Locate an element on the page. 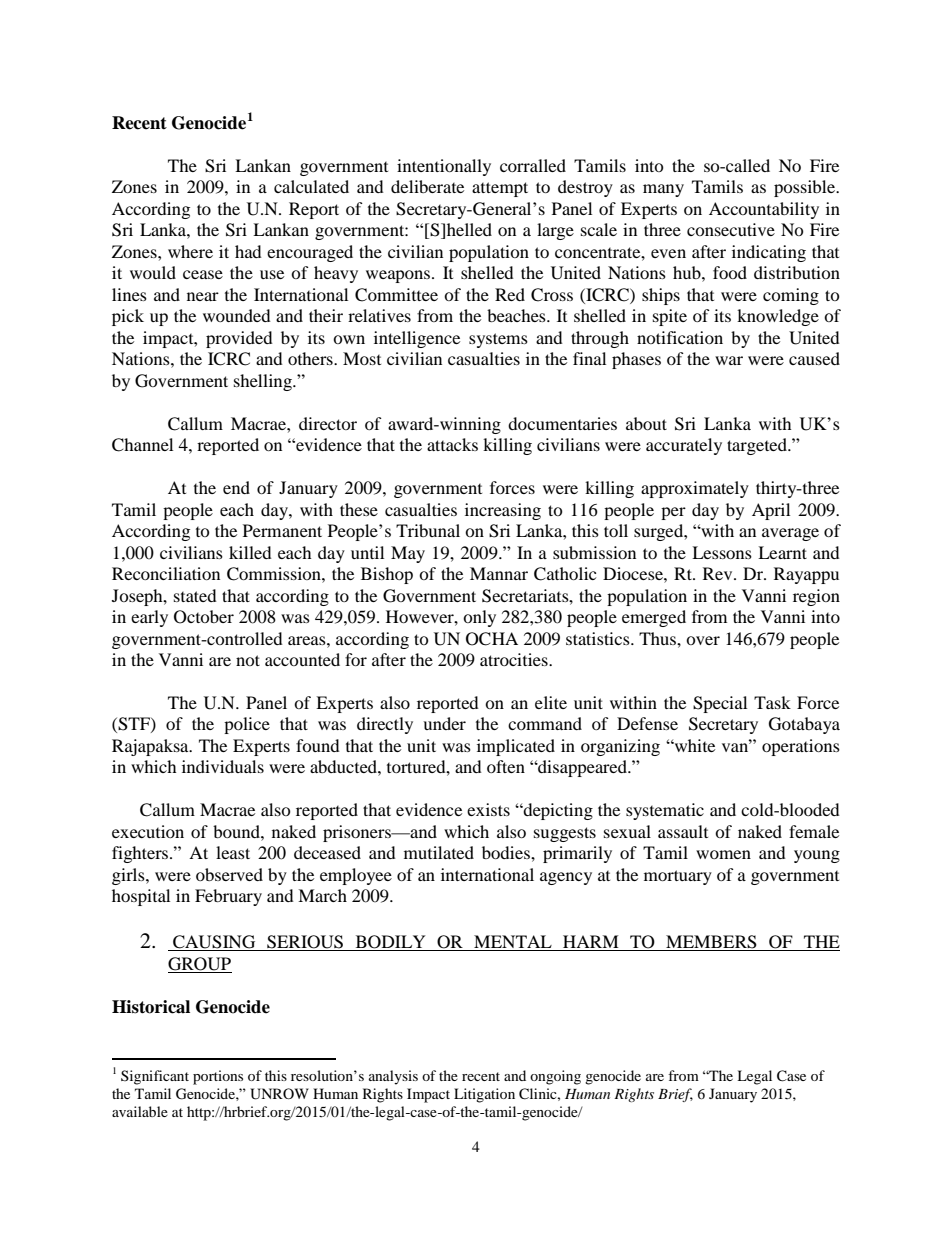  shelling is located at coordinates (264, 382).
